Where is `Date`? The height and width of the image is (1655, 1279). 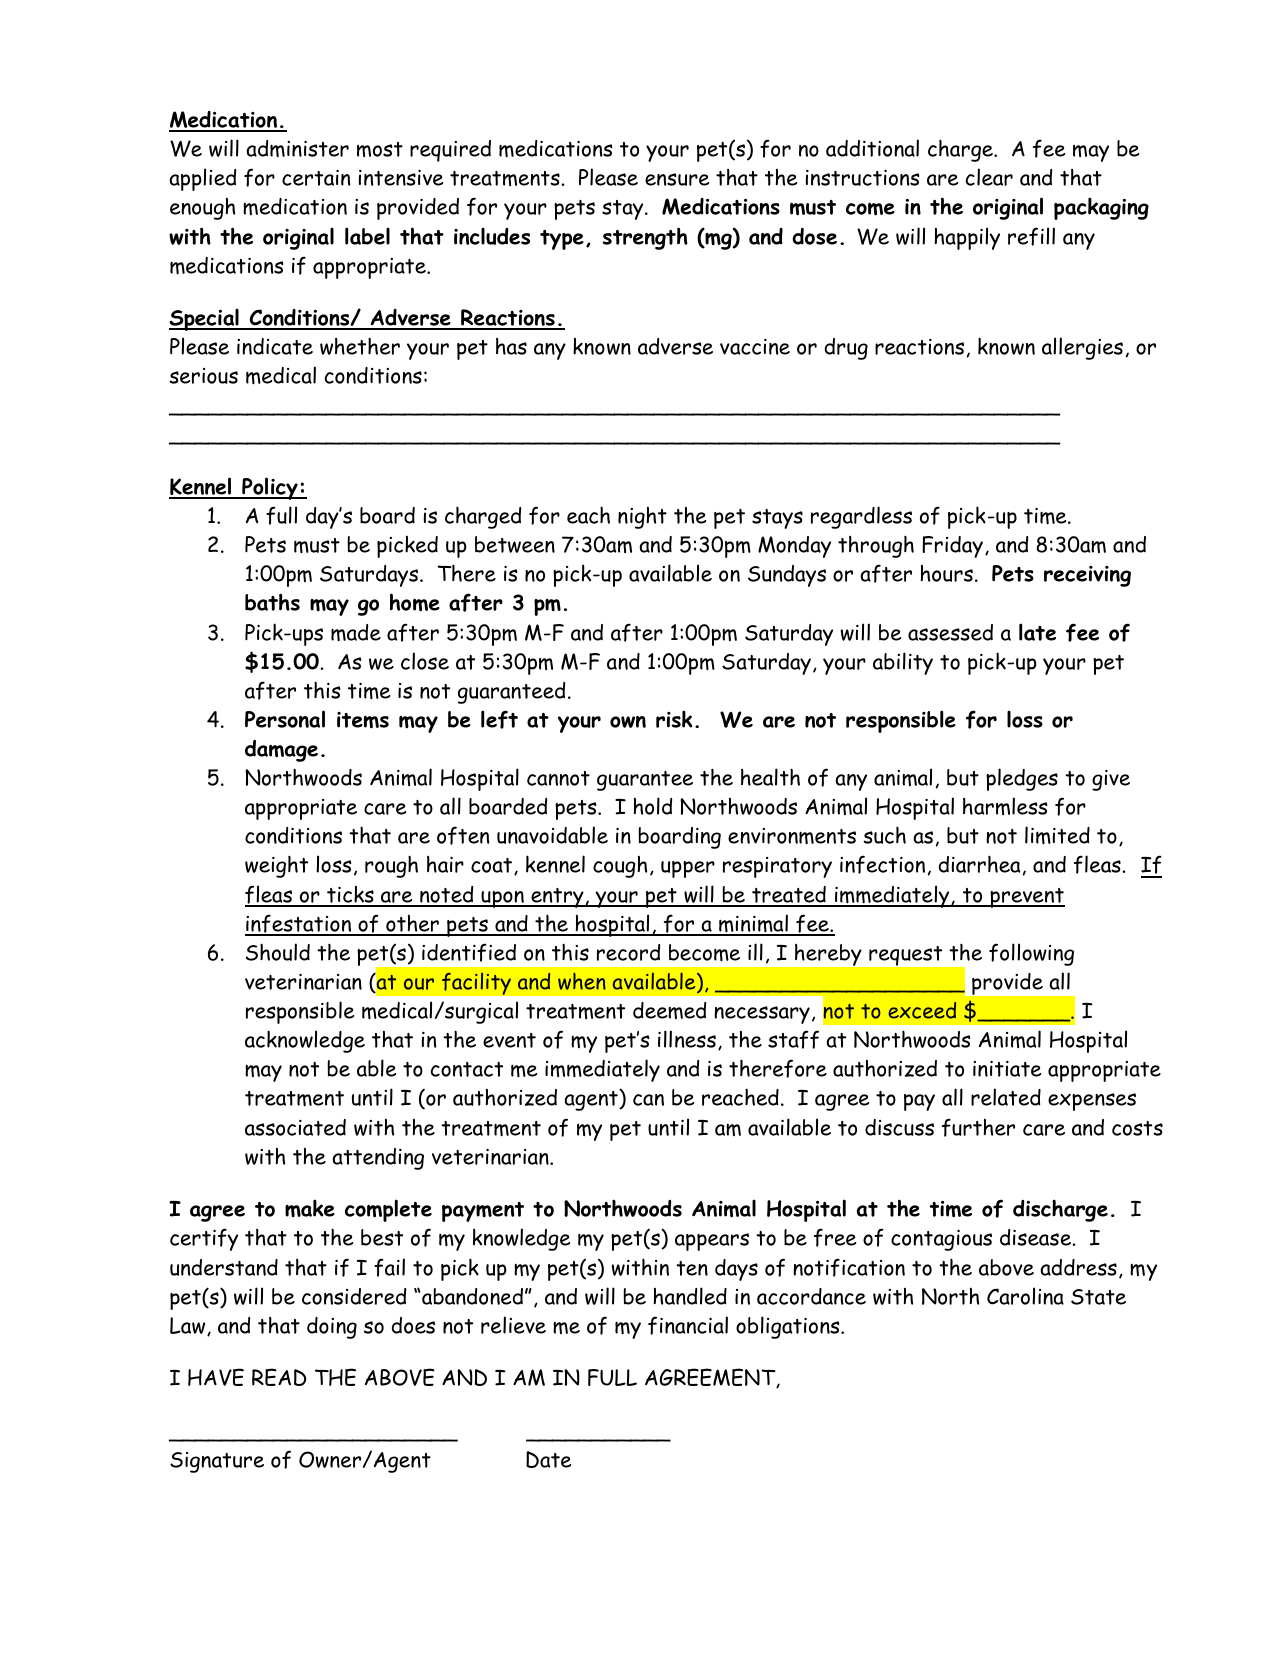 Date is located at coordinates (548, 1459).
